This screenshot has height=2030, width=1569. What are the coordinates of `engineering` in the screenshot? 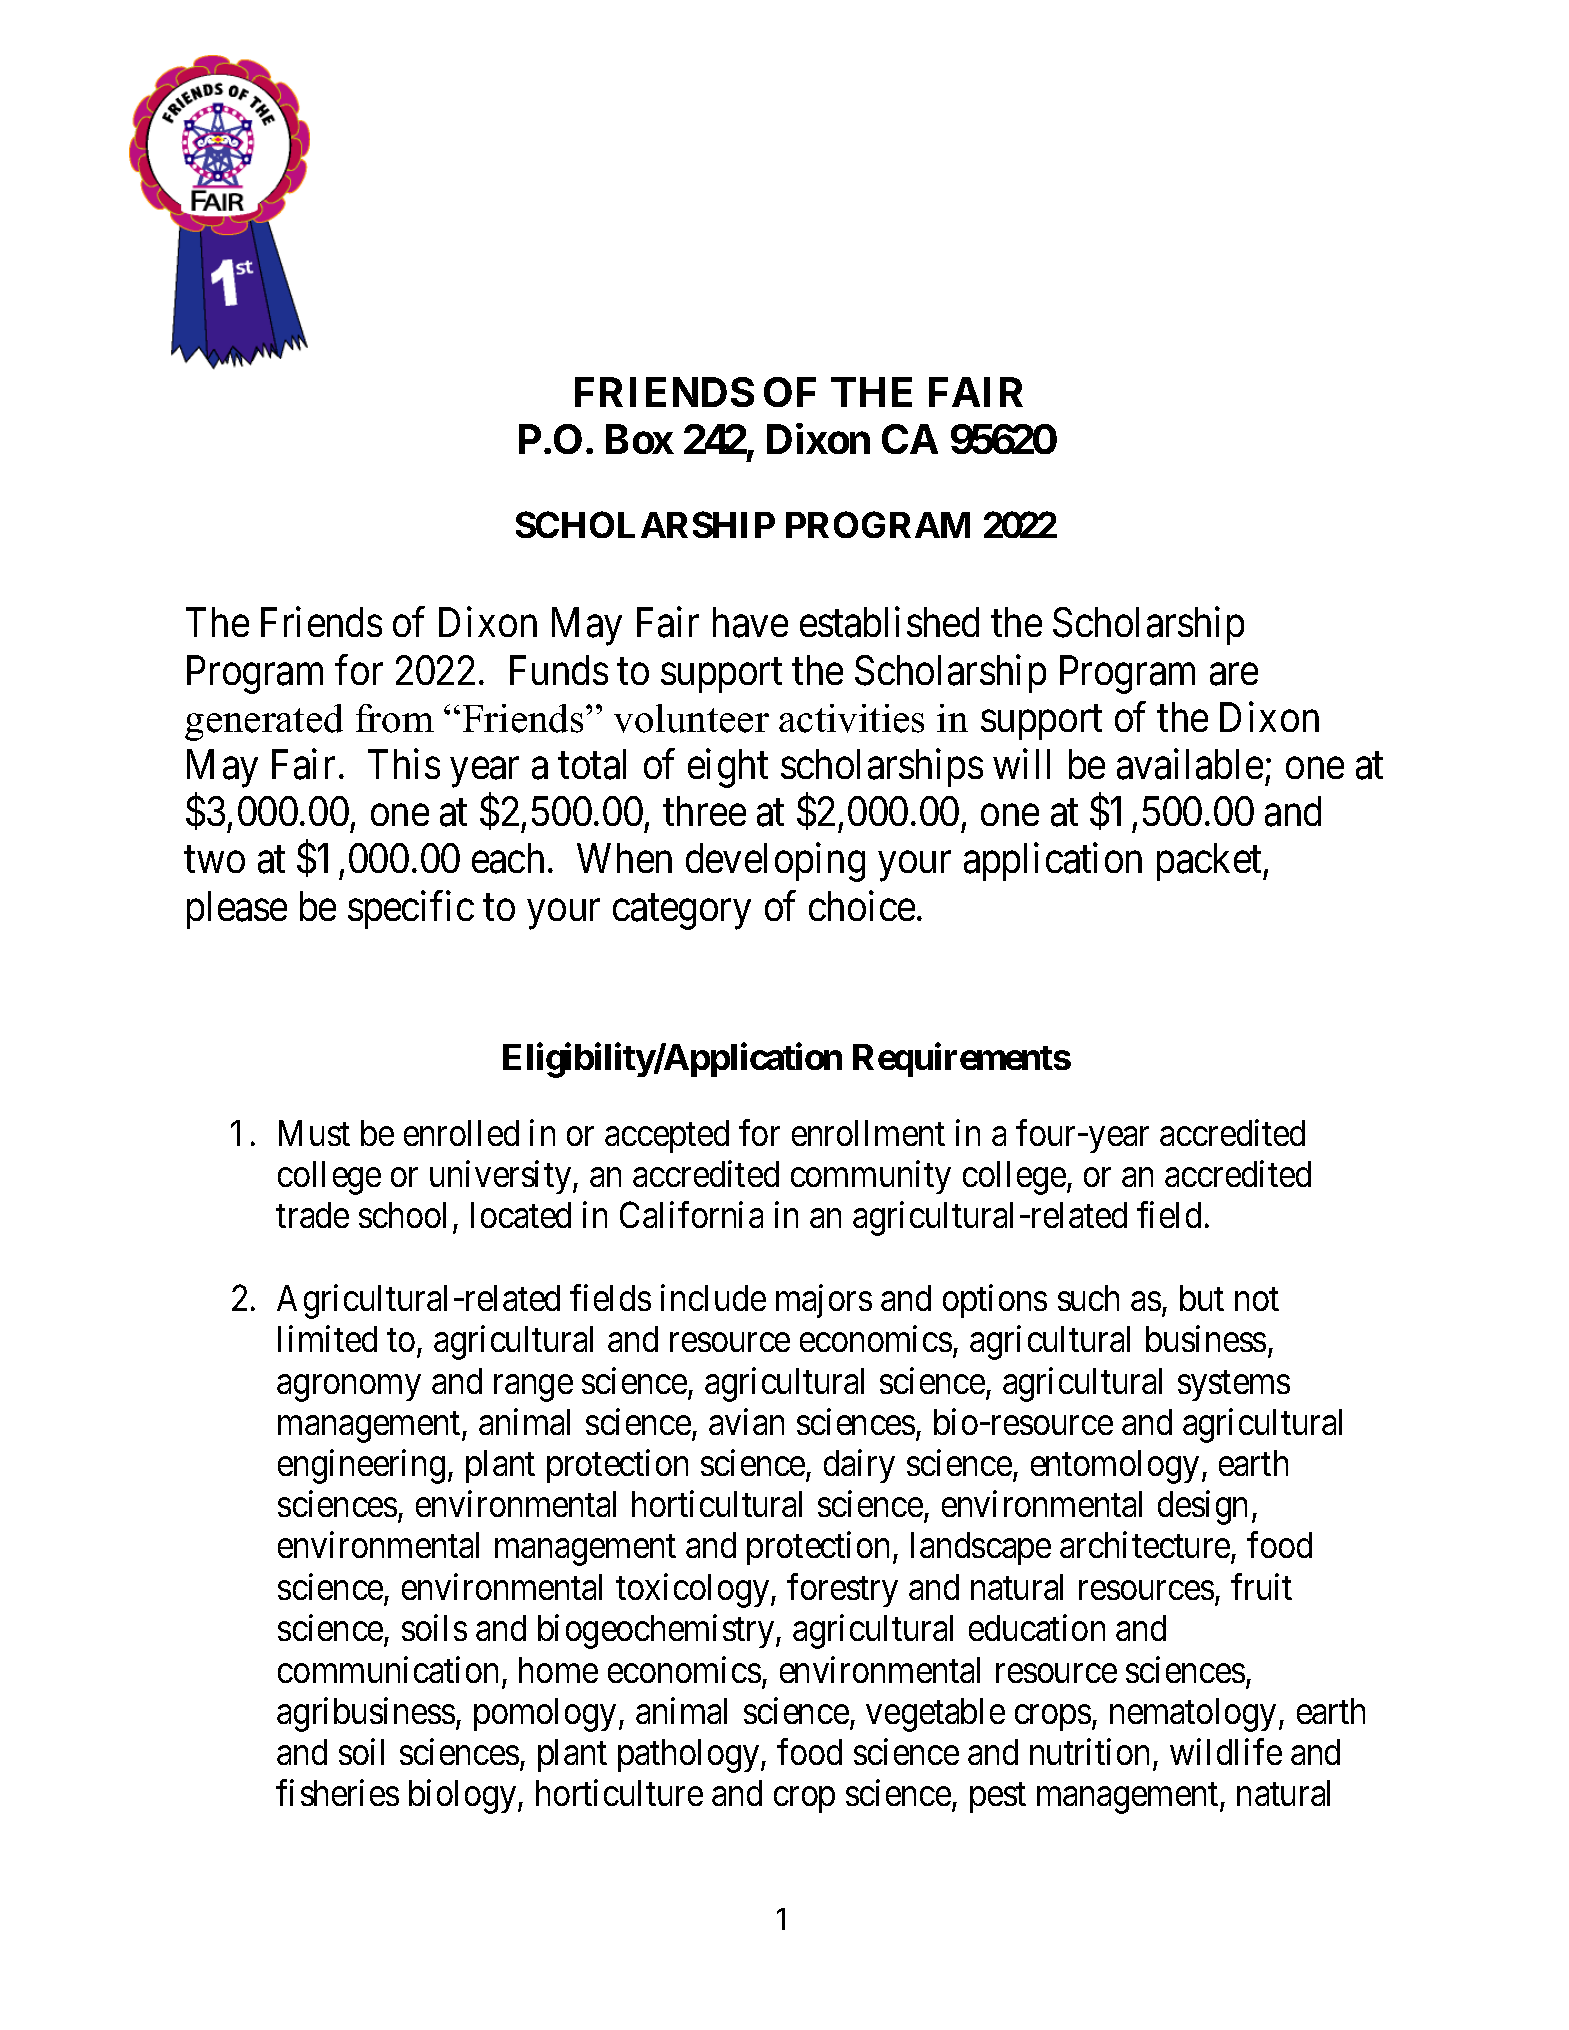 It's located at (361, 1466).
